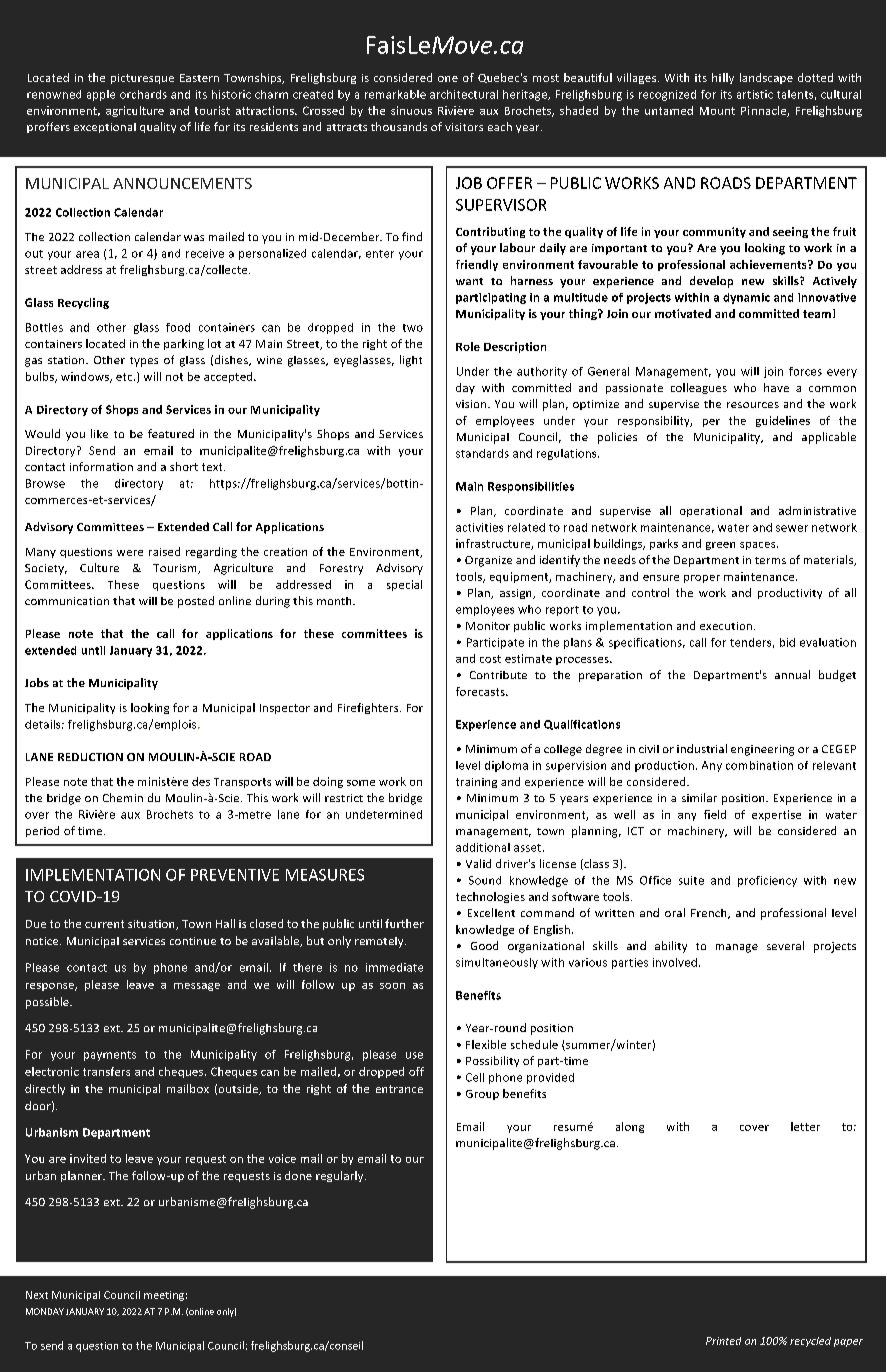 This screenshot has height=1372, width=887. I want to click on were, so click(130, 553).
